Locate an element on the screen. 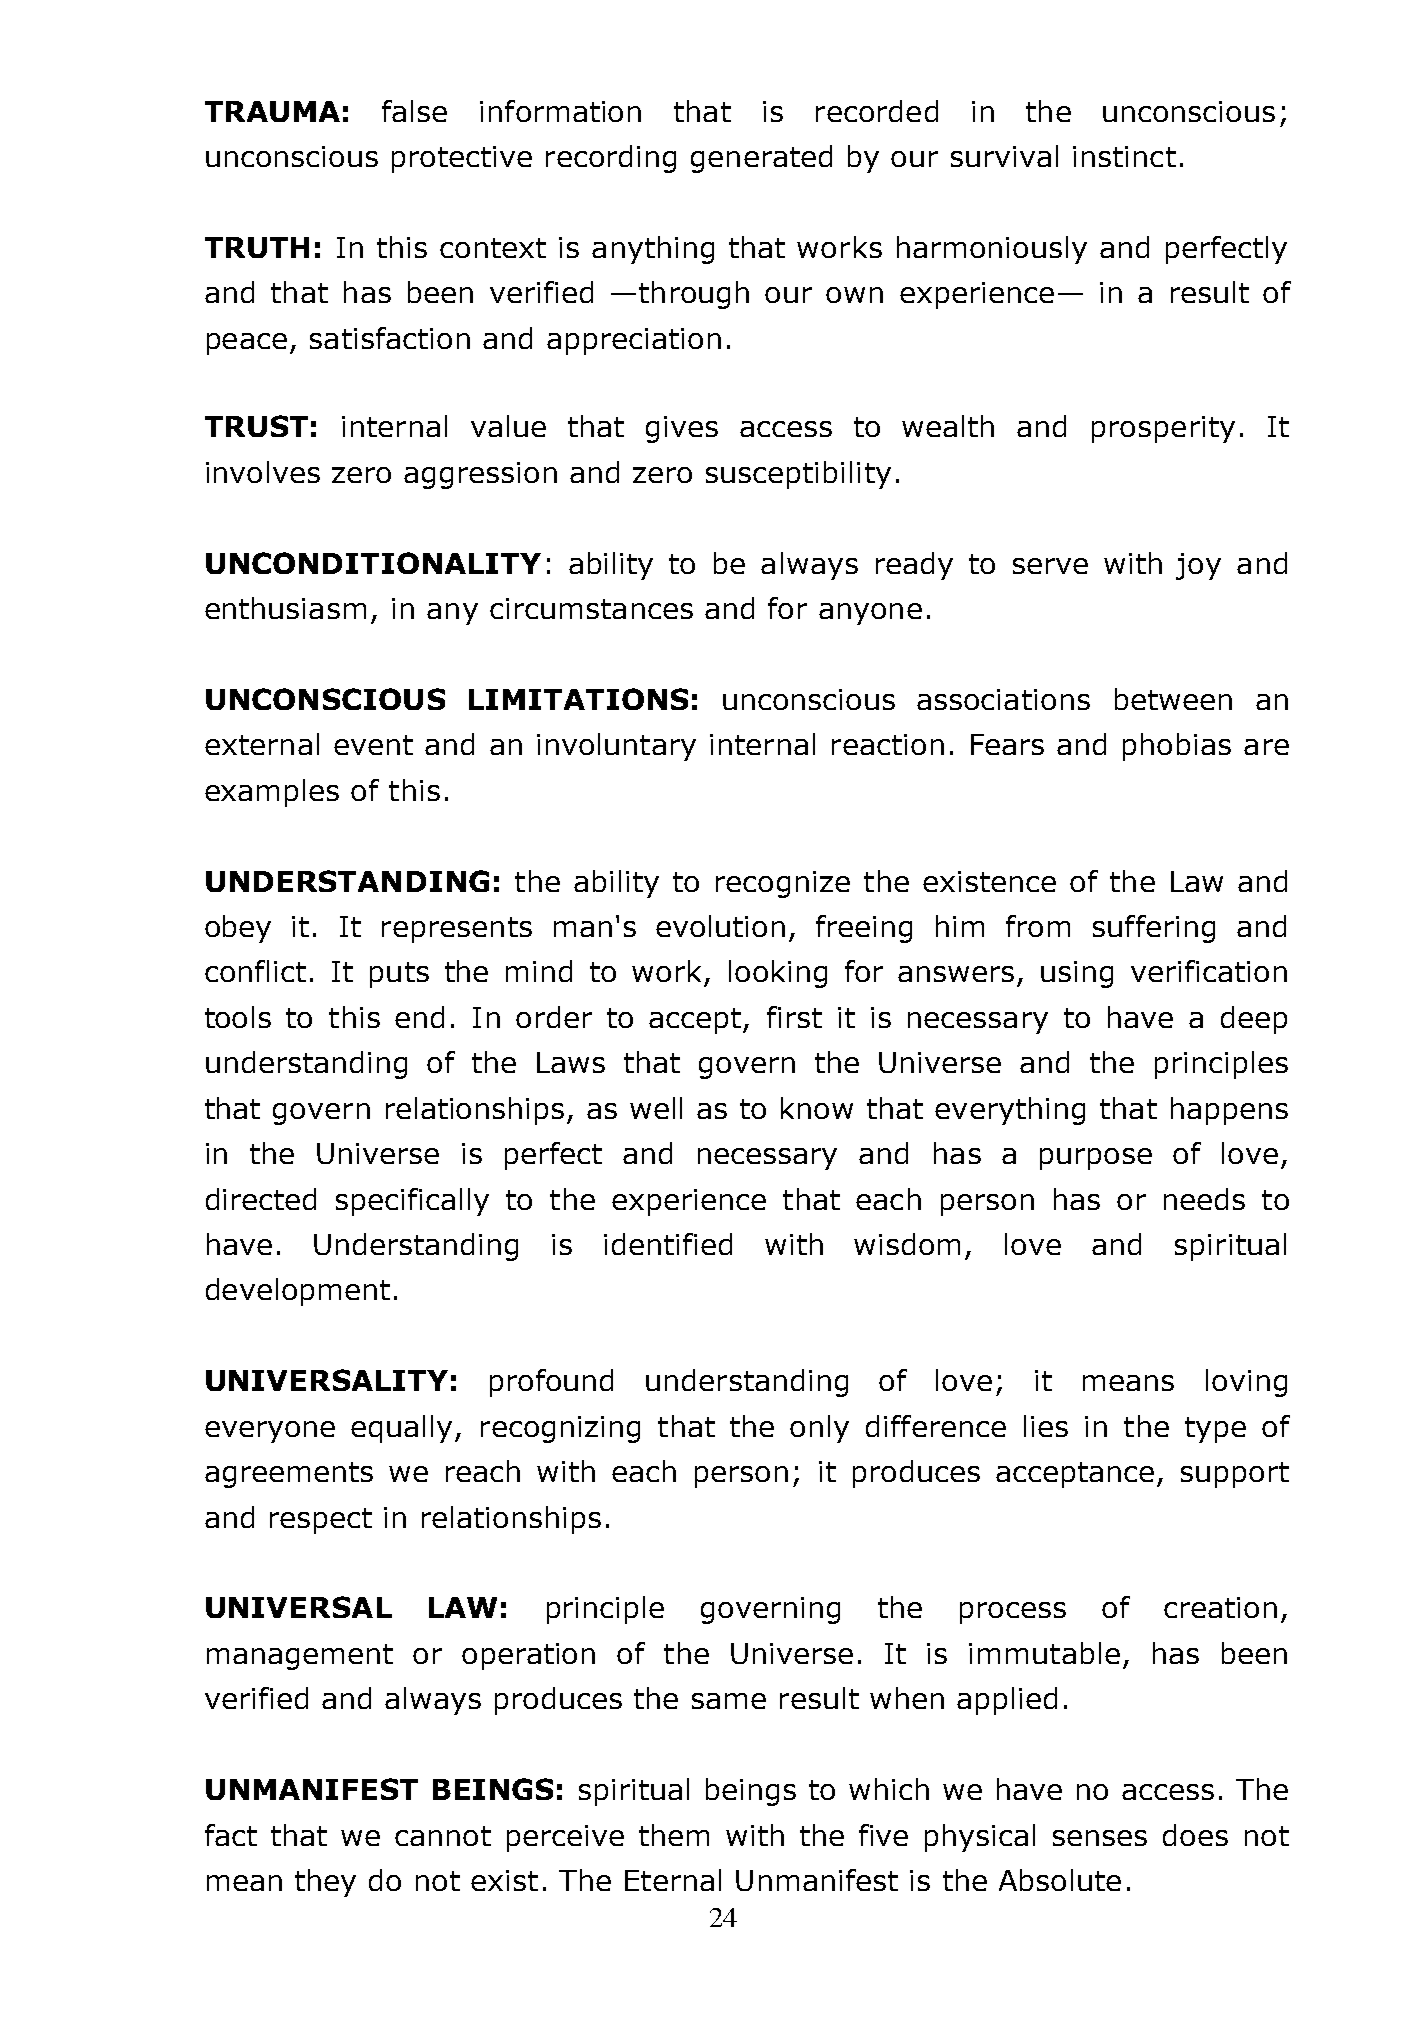 The height and width of the screenshot is (2017, 1426). generated is located at coordinates (761, 159).
